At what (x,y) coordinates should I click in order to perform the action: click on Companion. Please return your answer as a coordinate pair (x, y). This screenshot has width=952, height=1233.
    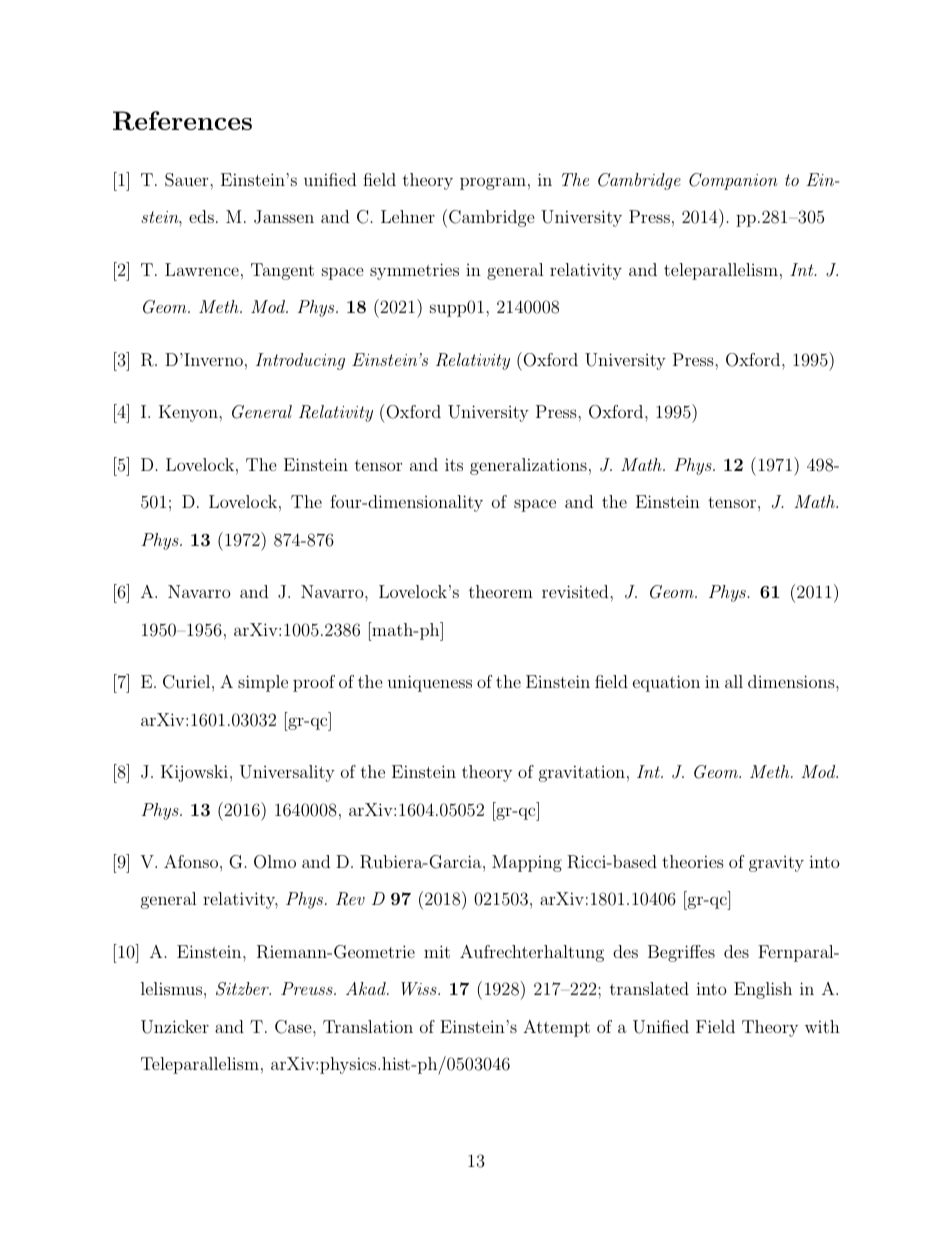
    Looking at the image, I should click on (733, 181).
